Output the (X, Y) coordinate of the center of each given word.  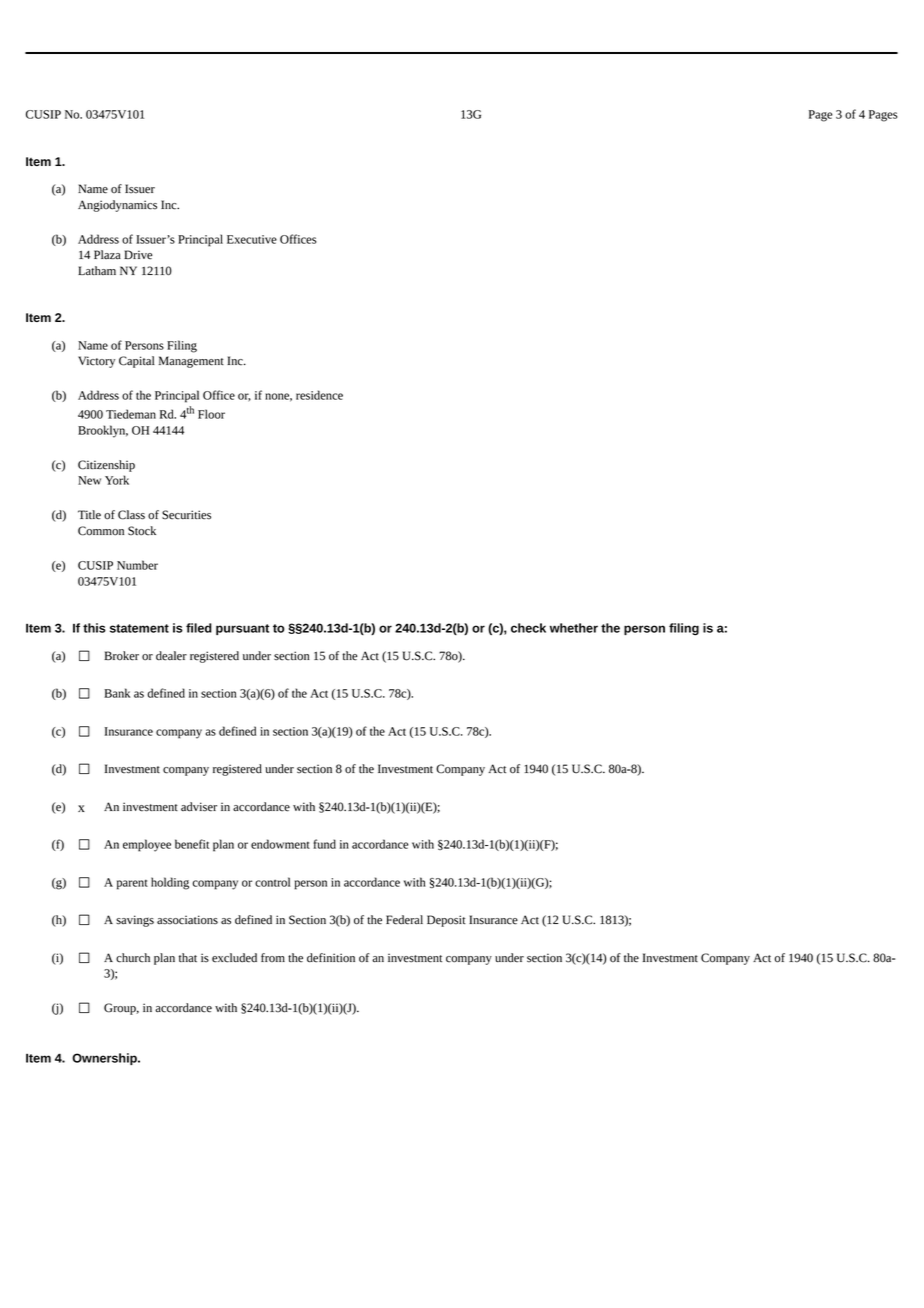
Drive (138, 255)
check (528, 628)
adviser (199, 807)
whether (574, 628)
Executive (252, 239)
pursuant (242, 629)
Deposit (446, 921)
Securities (186, 515)
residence (319, 395)
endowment (280, 844)
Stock (142, 531)
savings (135, 921)
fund (325, 844)
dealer (171, 656)
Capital (137, 362)
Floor (211, 414)
